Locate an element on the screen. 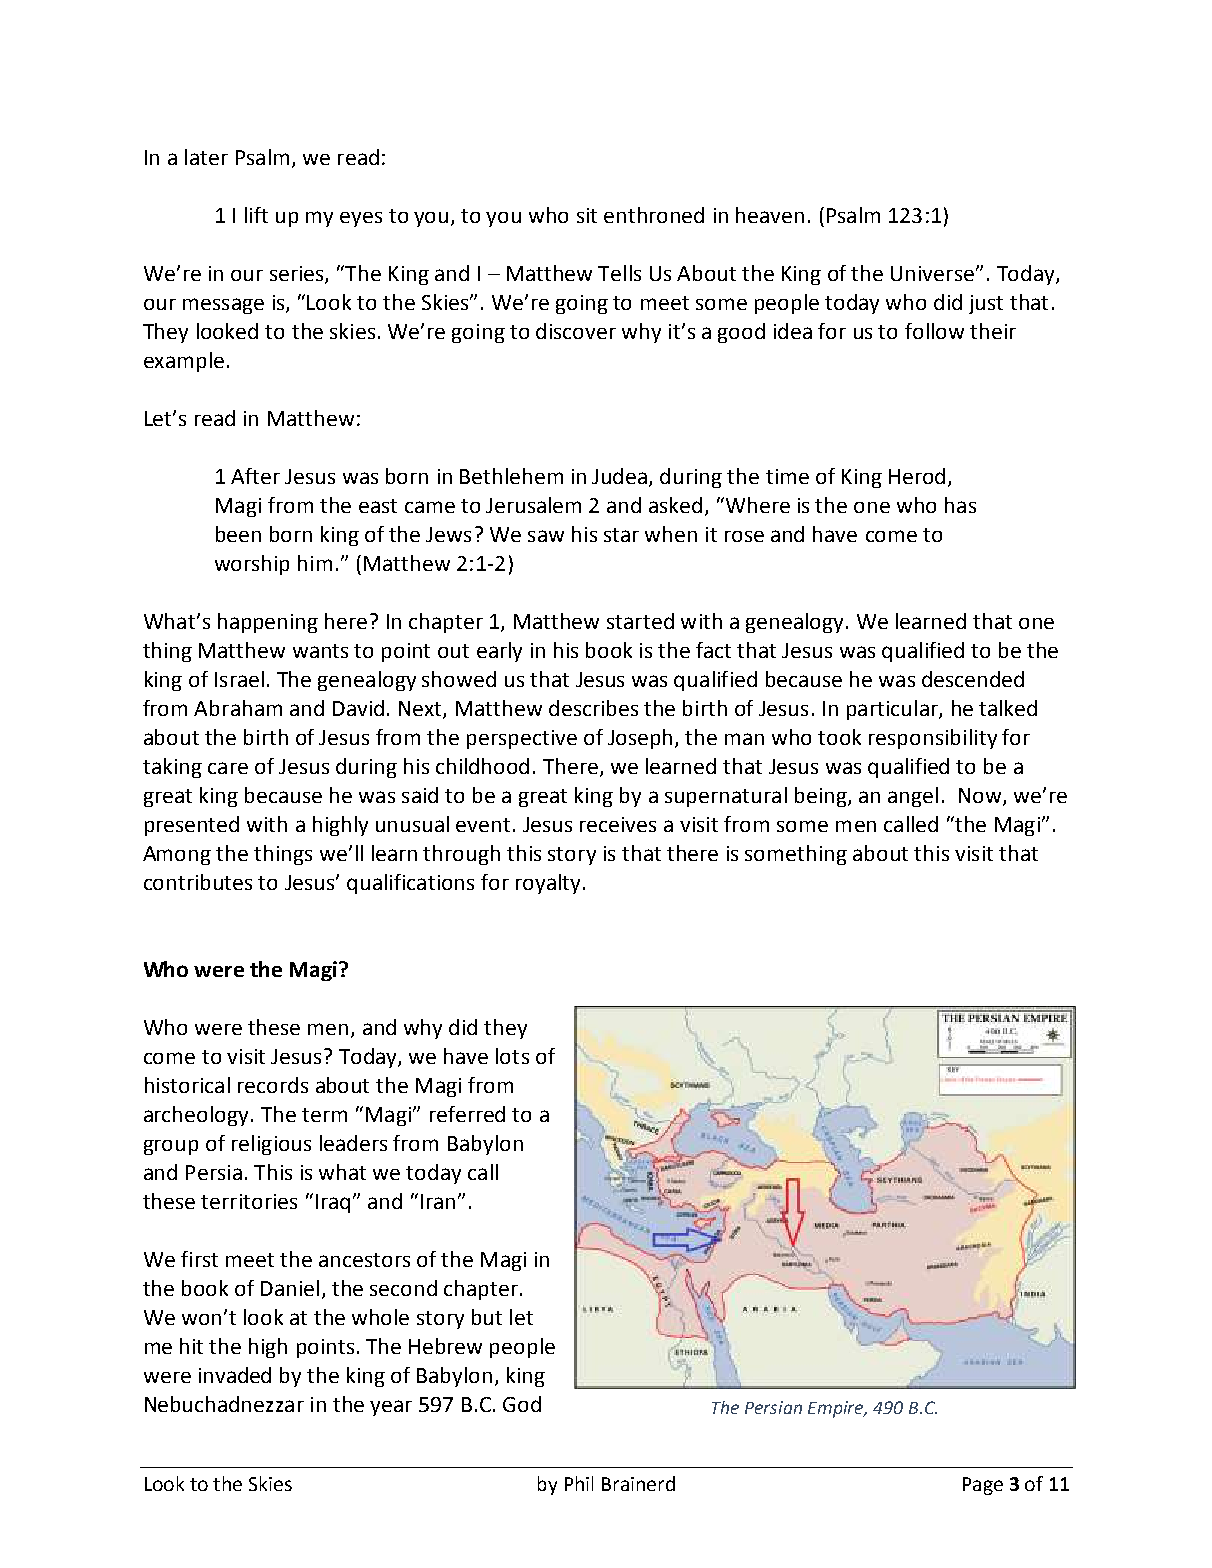 The height and width of the screenshot is (1568, 1212). lift is located at coordinates (256, 215).
